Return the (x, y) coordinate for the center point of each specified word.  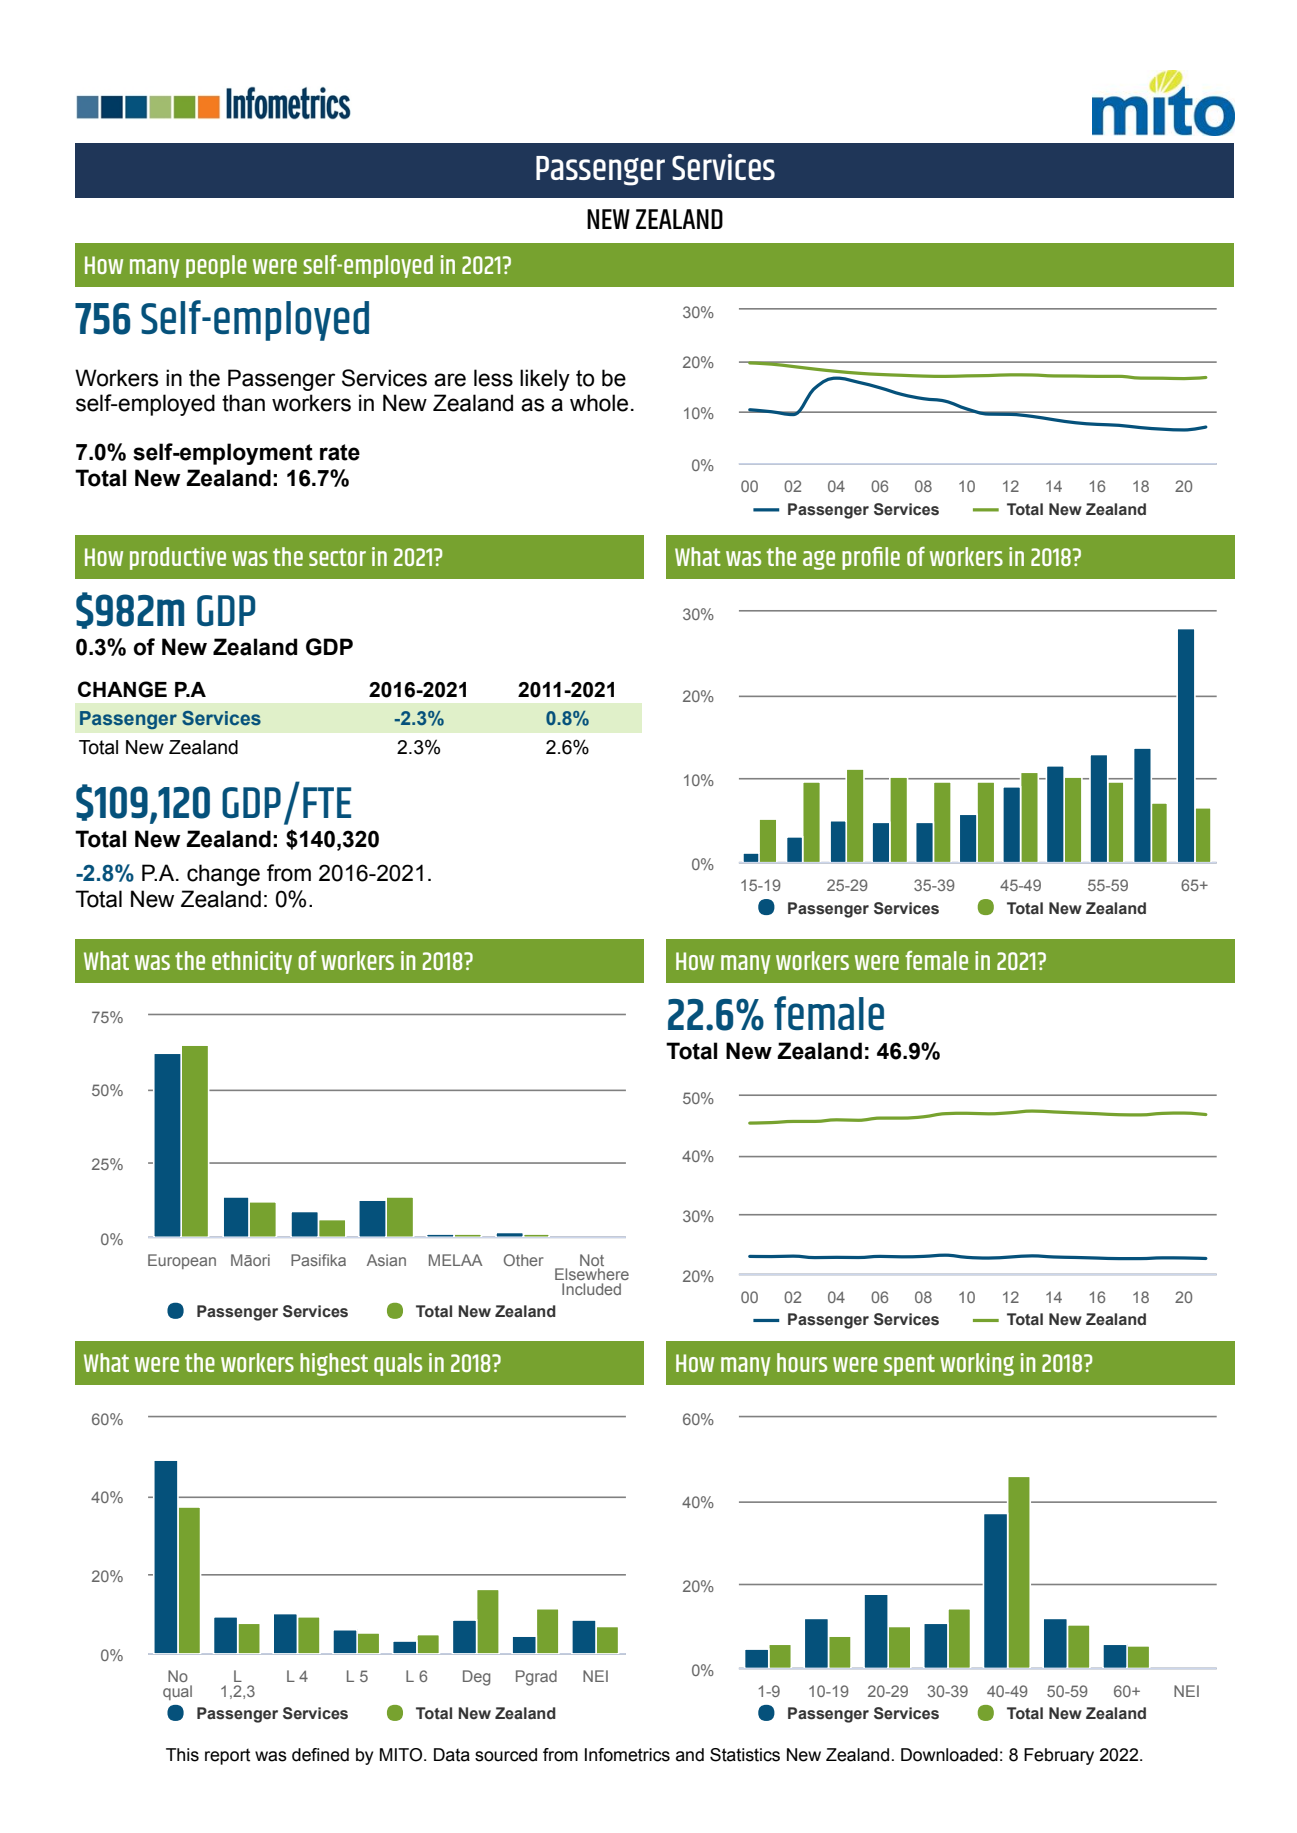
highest (334, 1364)
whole (599, 403)
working (977, 1364)
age (819, 560)
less (493, 378)
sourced (506, 1755)
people (216, 266)
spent (909, 1365)
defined (320, 1755)
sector (337, 557)
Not (592, 1260)
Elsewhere (592, 1274)
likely (545, 380)
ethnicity (252, 962)
